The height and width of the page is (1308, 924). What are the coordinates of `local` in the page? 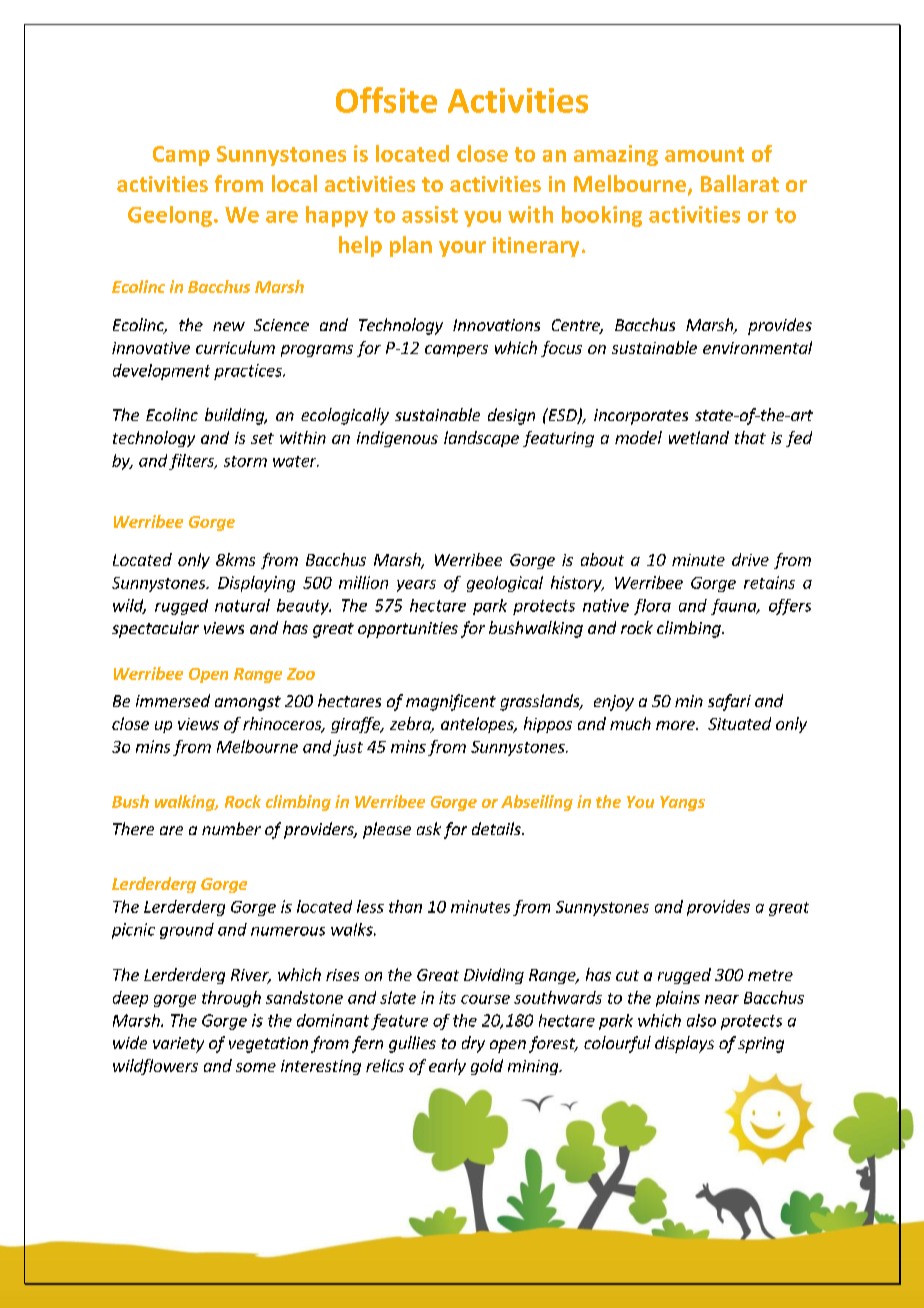 It's located at (294, 183).
